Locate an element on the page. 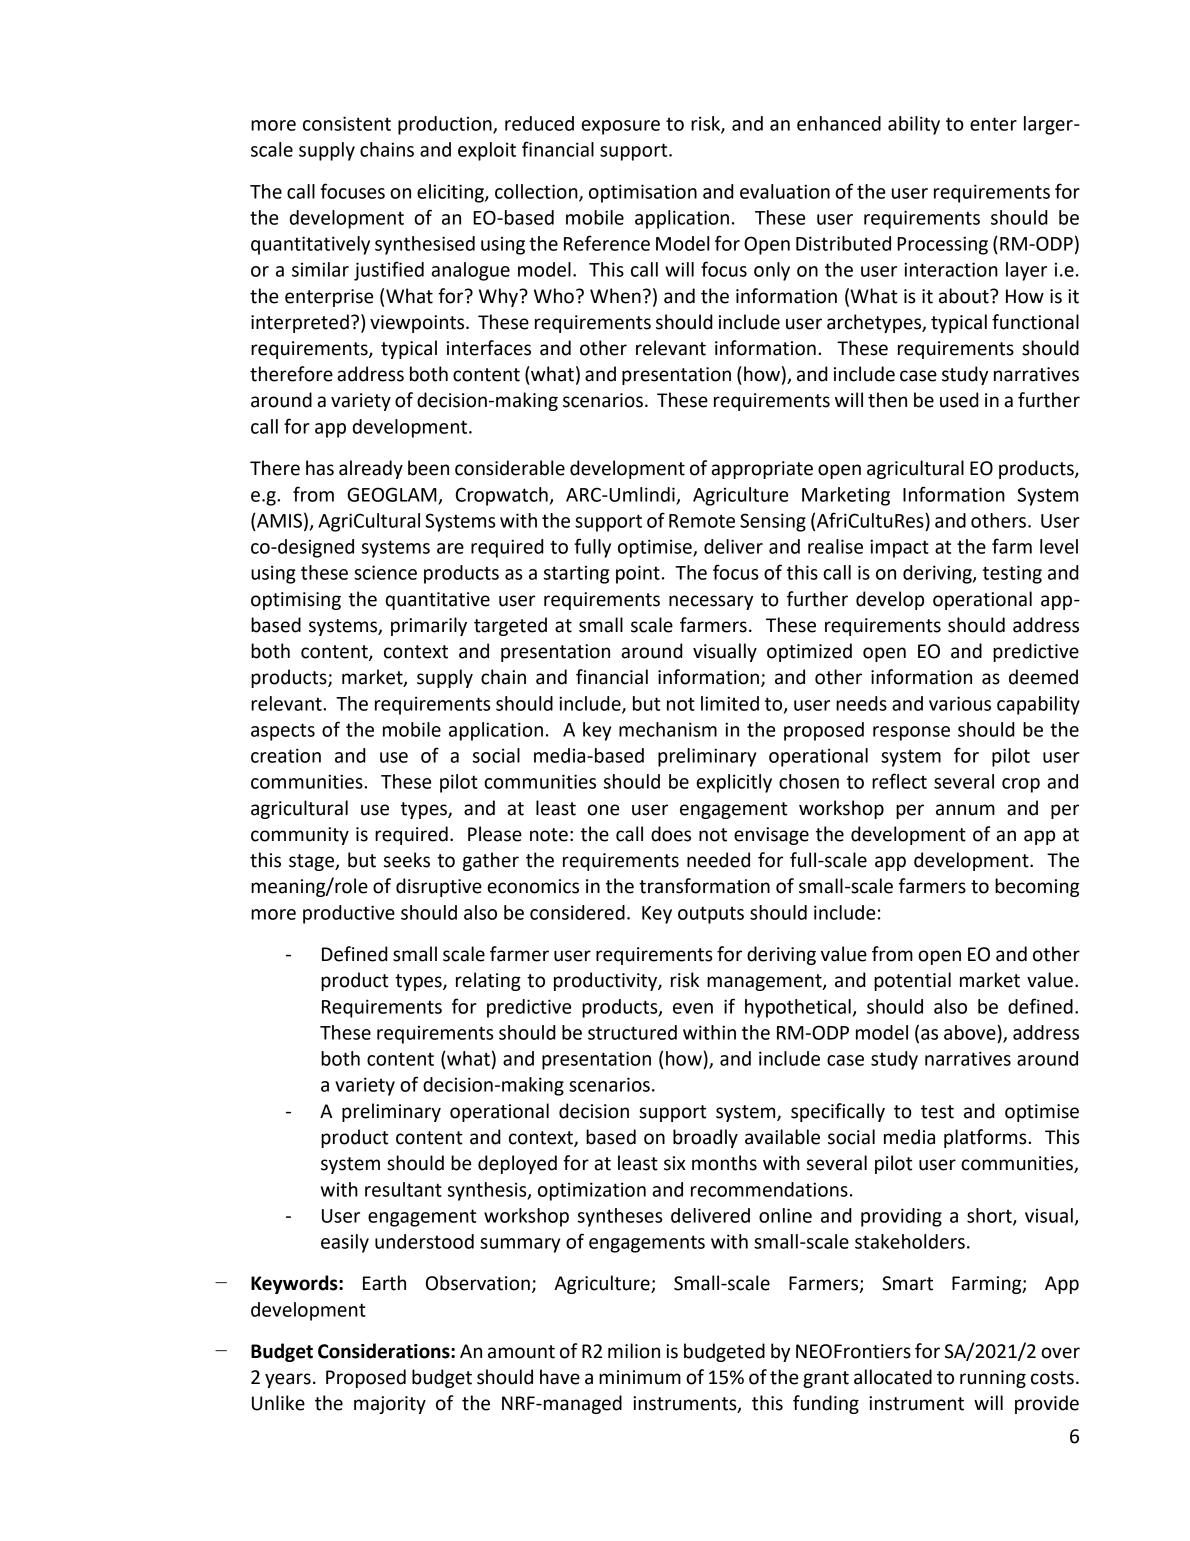 The image size is (1190, 1541). already is located at coordinates (371, 469).
